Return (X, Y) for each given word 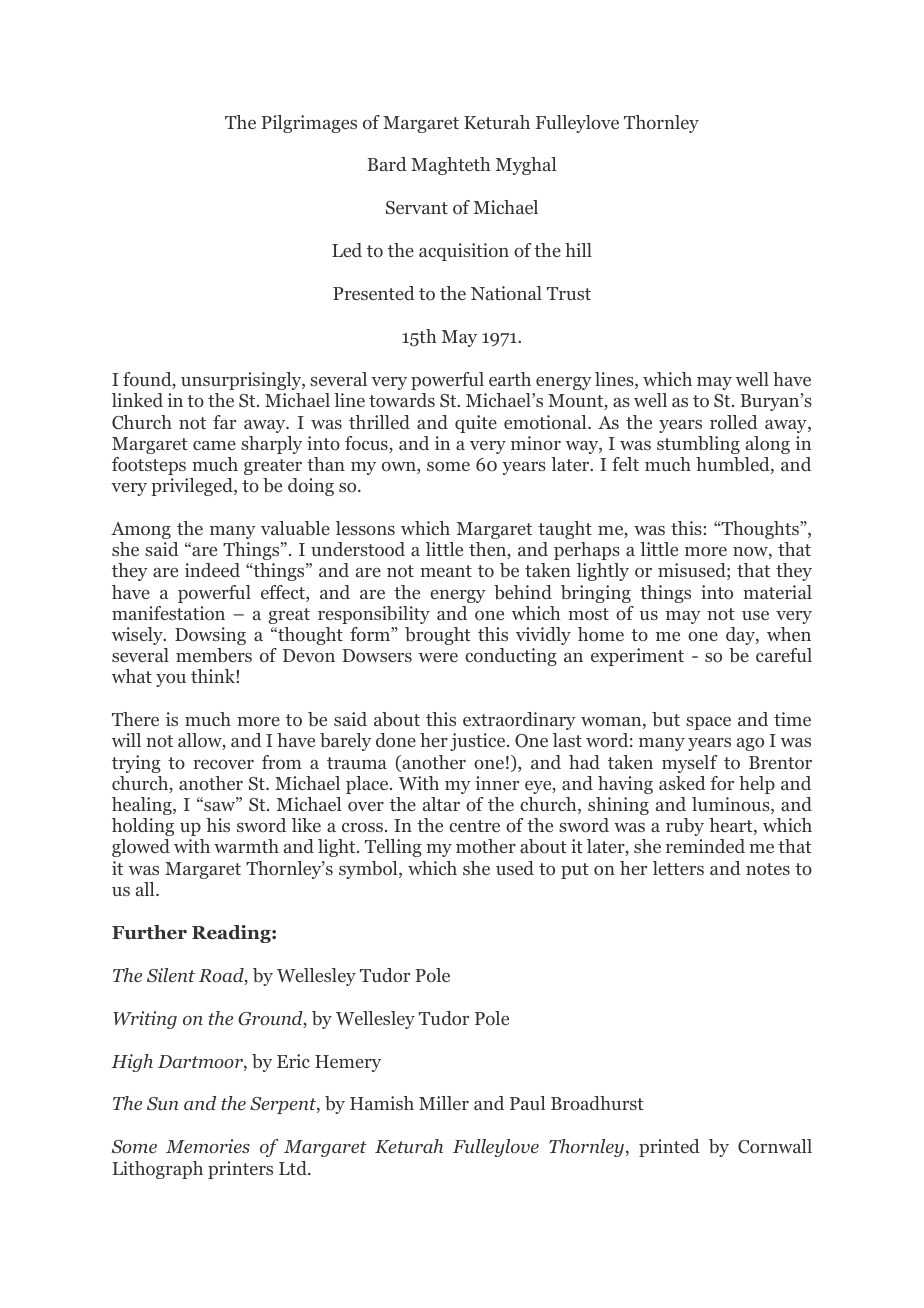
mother (486, 846)
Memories (208, 1146)
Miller (444, 1103)
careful (784, 655)
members (214, 655)
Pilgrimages (309, 124)
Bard (387, 164)
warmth (246, 846)
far (224, 422)
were (438, 657)
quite (476, 424)
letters (678, 868)
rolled (734, 422)
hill (578, 250)
